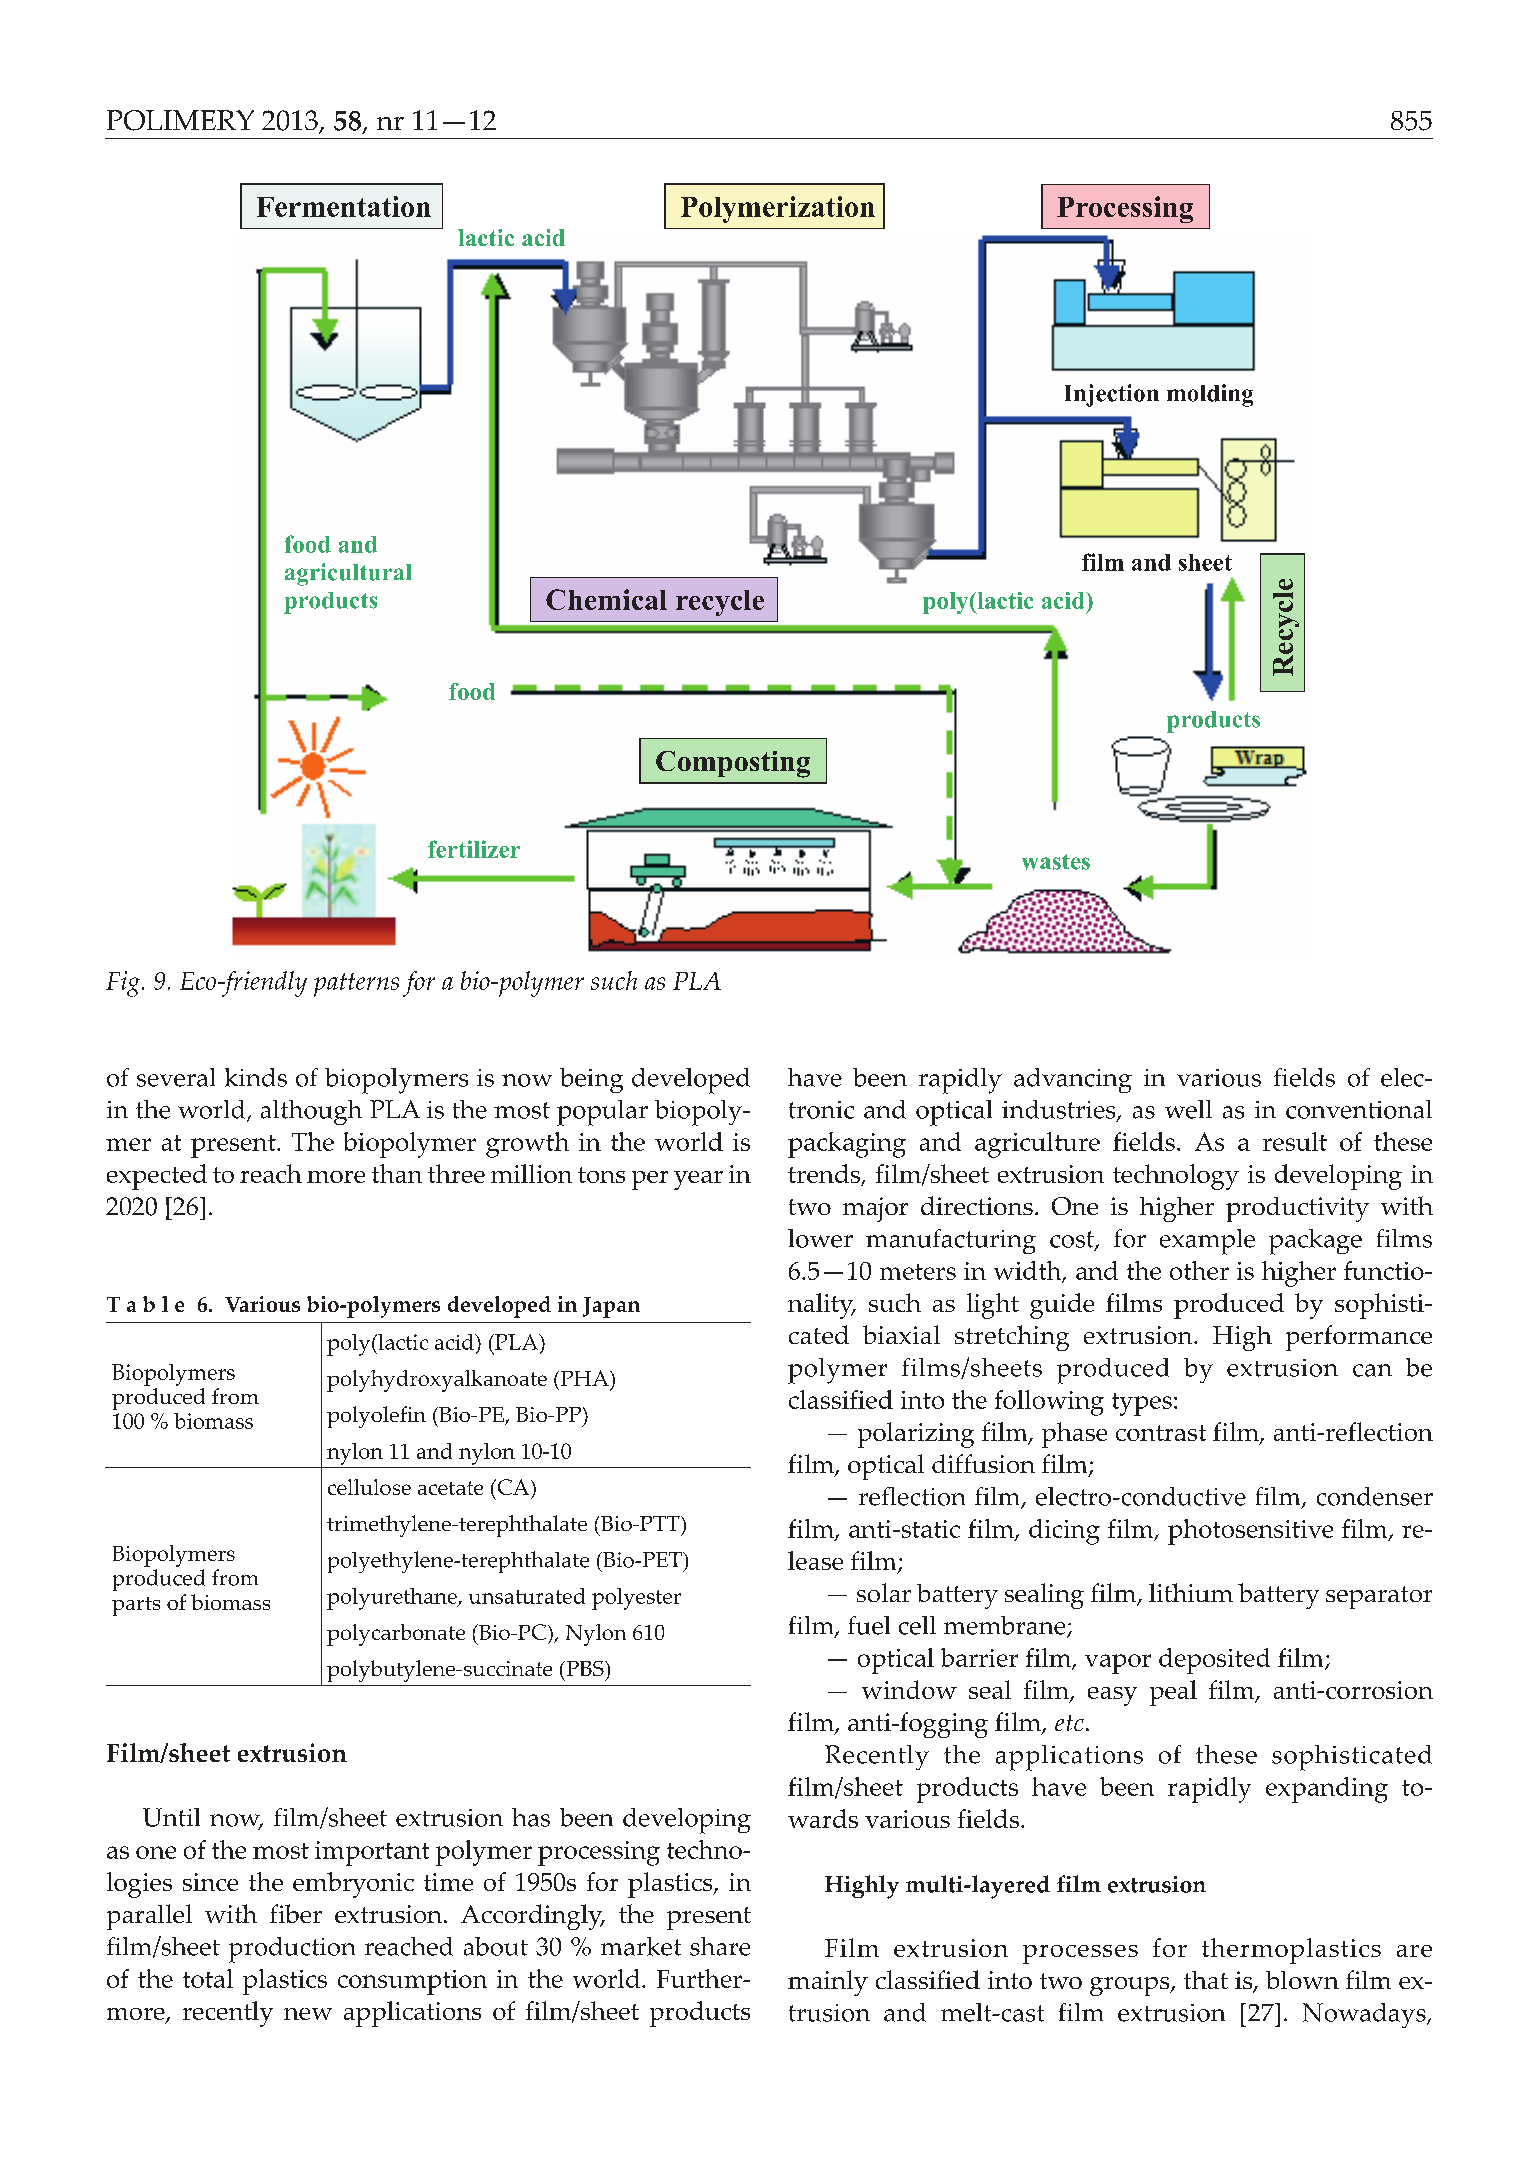  I want to click on Injection, so click(1112, 395).
